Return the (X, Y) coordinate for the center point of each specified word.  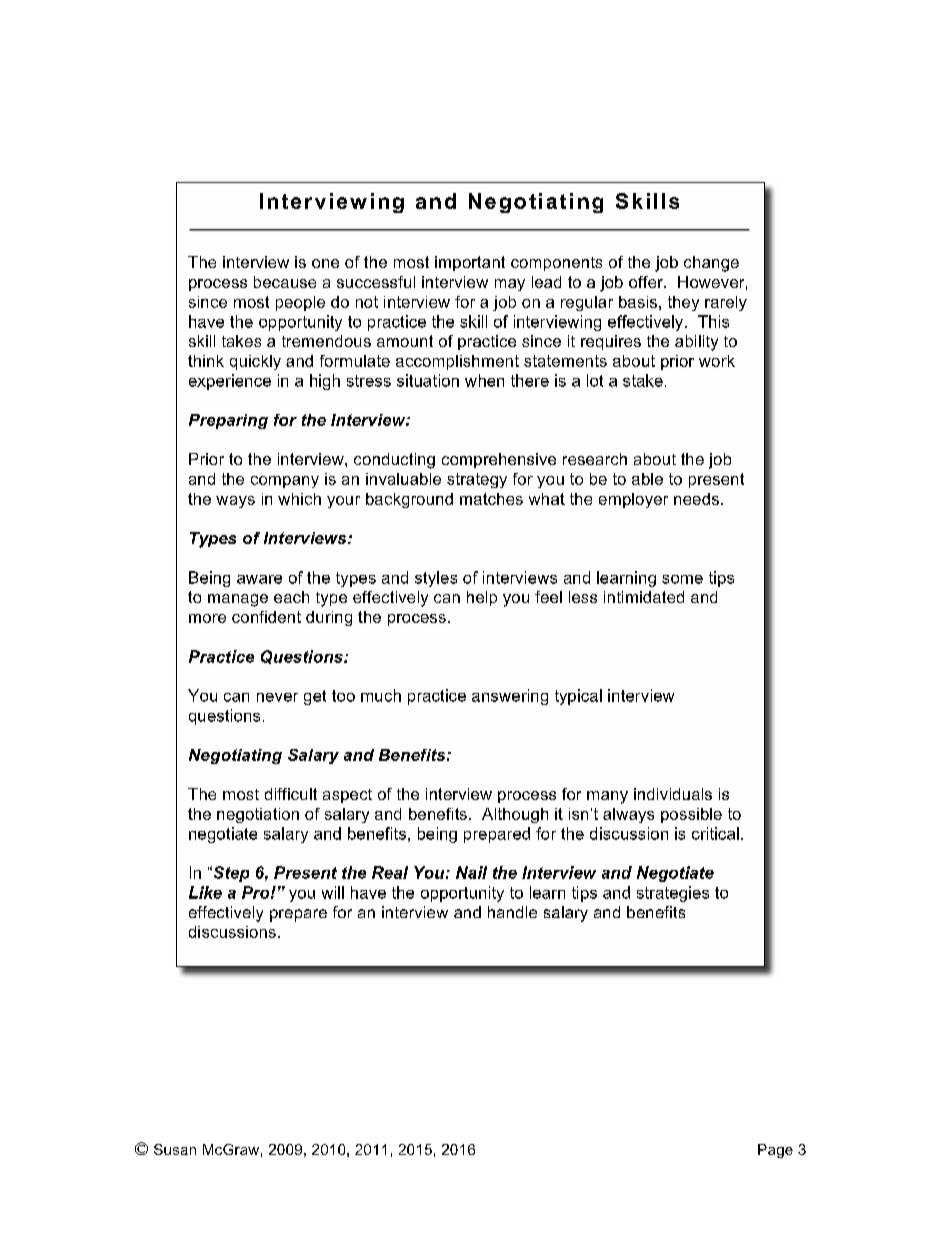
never (277, 697)
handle (512, 912)
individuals (673, 794)
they (683, 303)
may (510, 285)
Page (775, 1151)
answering (510, 697)
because (285, 282)
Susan (175, 1149)
